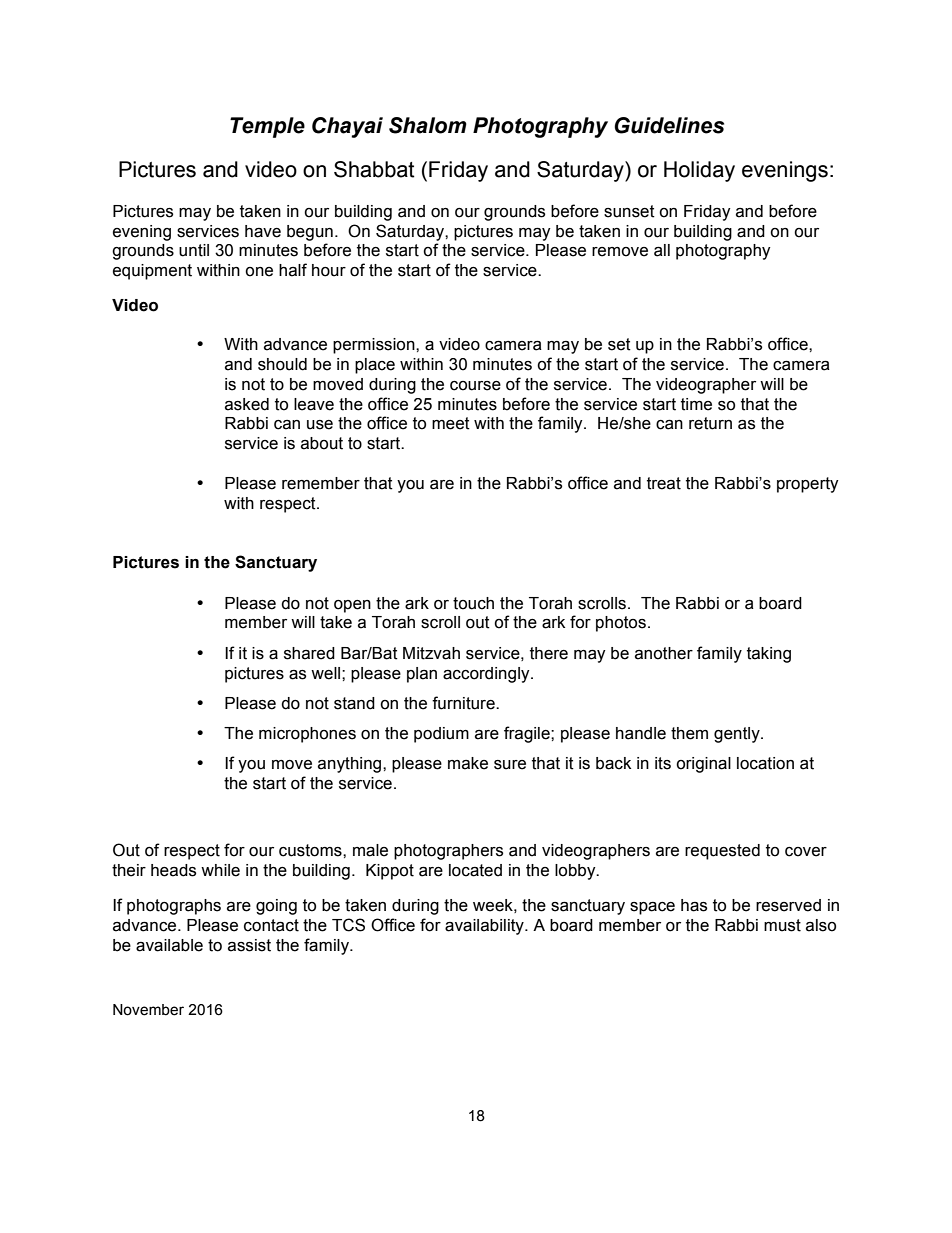  I want to click on Temple, so click(267, 127).
